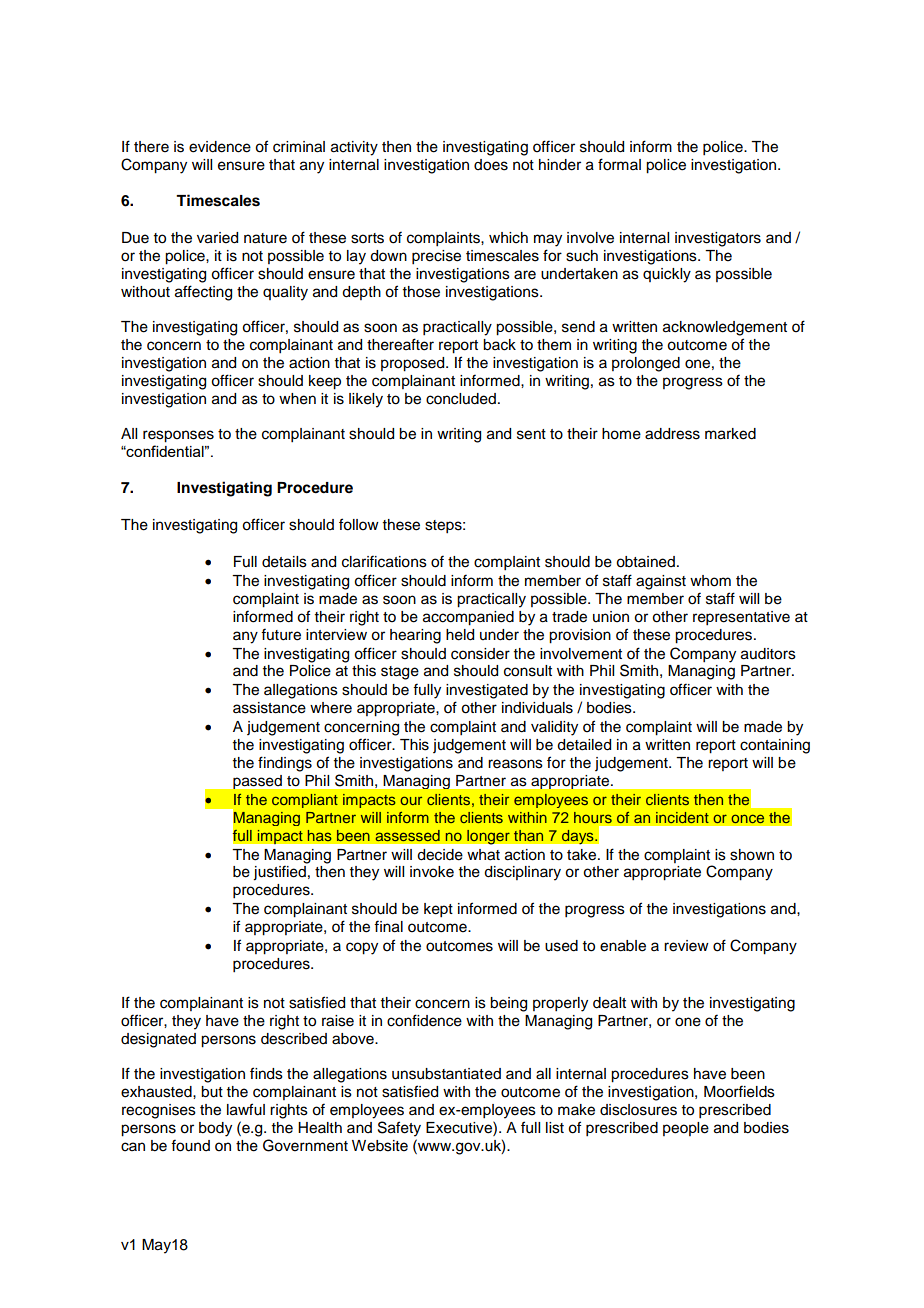 The height and width of the image is (1308, 924). Describe the element at coordinates (215, 1129) in the image. I see `body` at that location.
